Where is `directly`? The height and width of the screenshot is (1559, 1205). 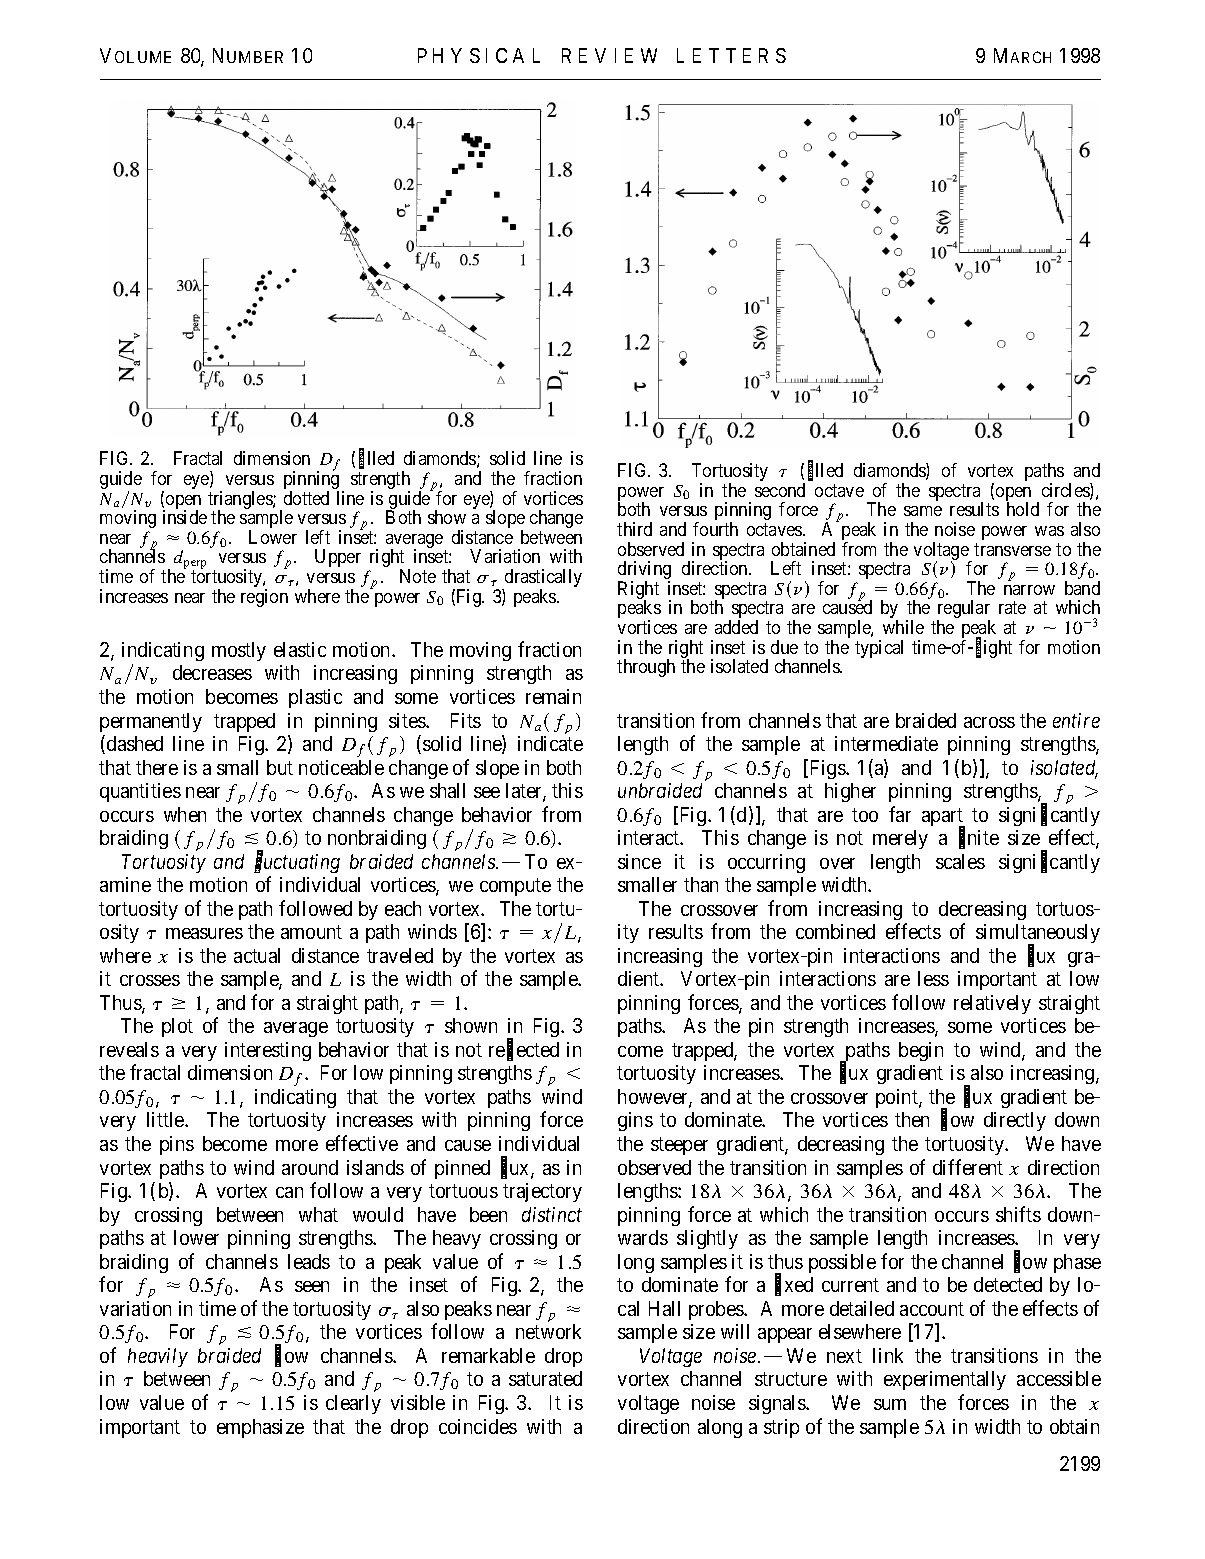
directly is located at coordinates (1015, 1121).
